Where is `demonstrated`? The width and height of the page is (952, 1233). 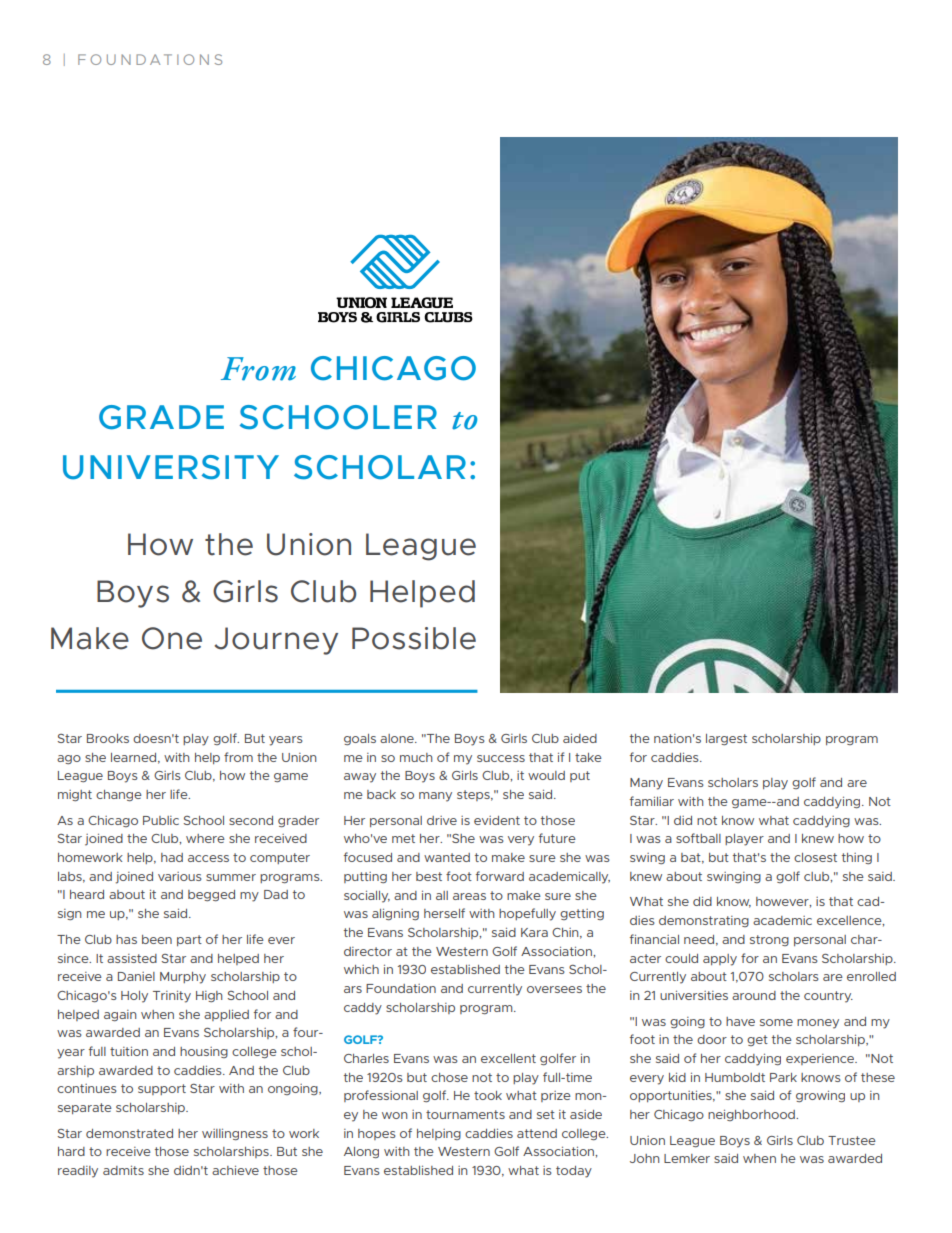 demonstrated is located at coordinates (129, 1133).
